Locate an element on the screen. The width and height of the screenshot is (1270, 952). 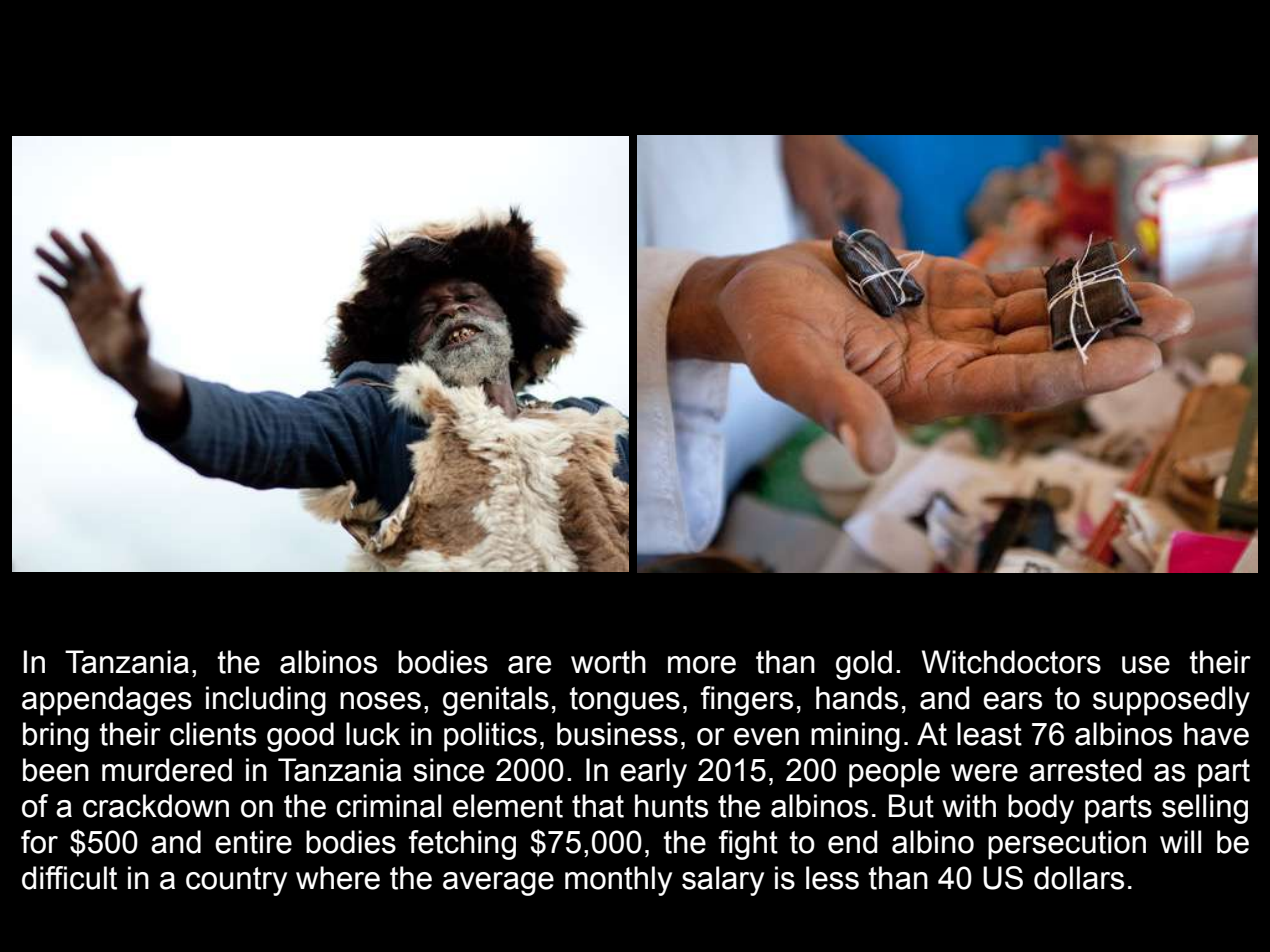
country is located at coordinates (236, 881).
